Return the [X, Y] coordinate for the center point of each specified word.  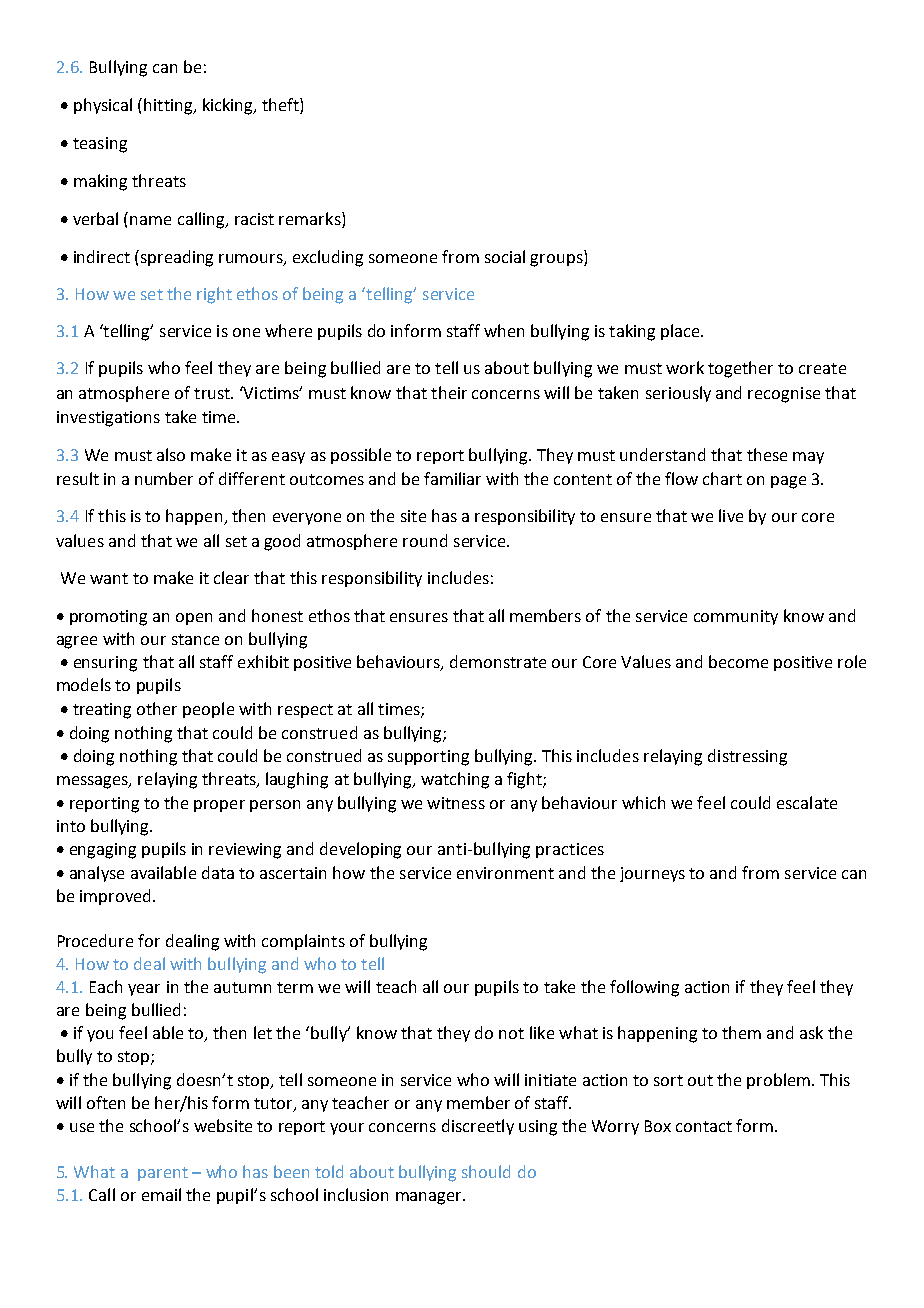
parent [163, 1174]
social [505, 256]
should [486, 1171]
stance [195, 639]
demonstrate [498, 661]
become [738, 661]
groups [557, 260]
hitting [169, 106]
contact [704, 1126]
